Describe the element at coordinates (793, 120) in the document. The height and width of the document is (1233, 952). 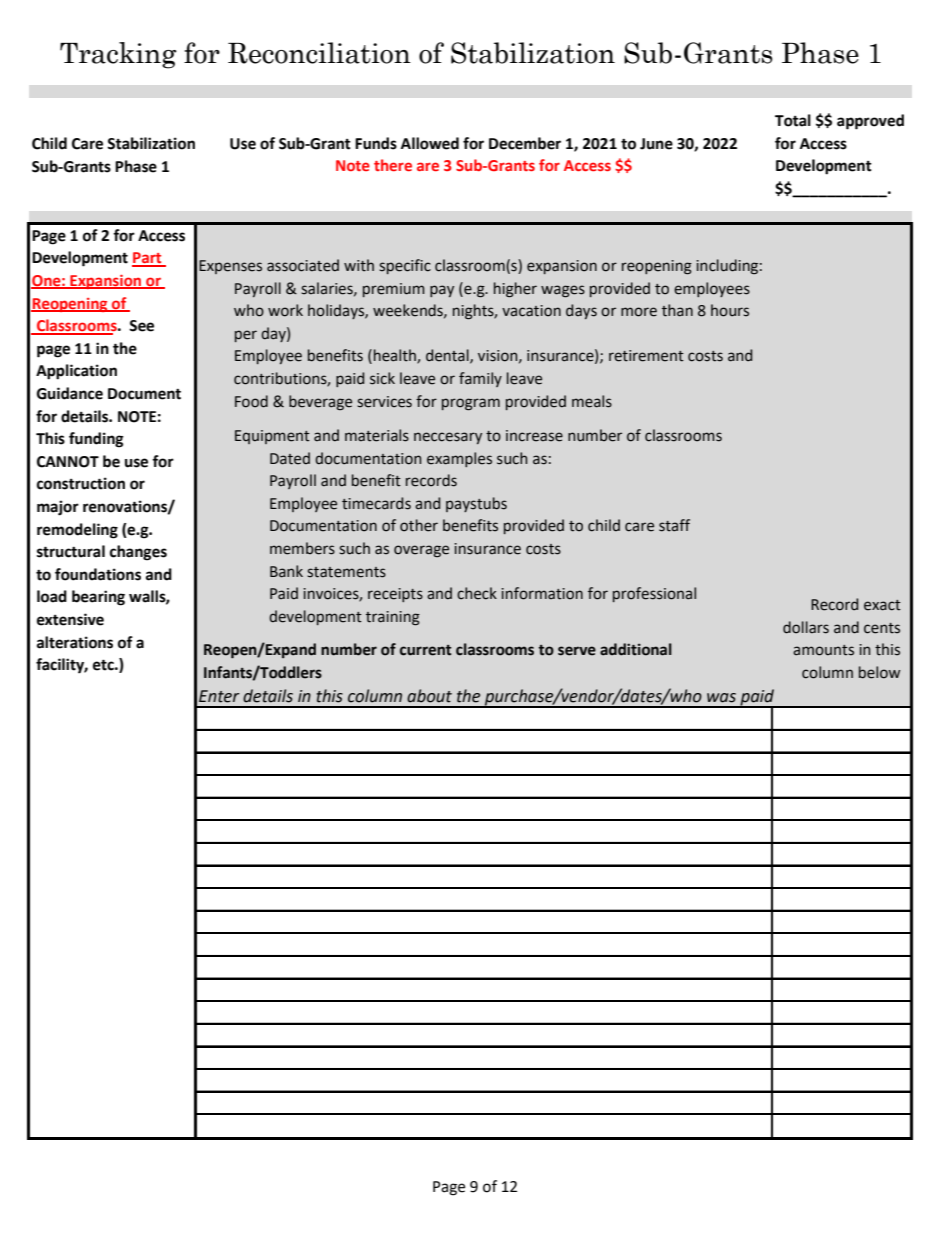
I see `Total` at that location.
